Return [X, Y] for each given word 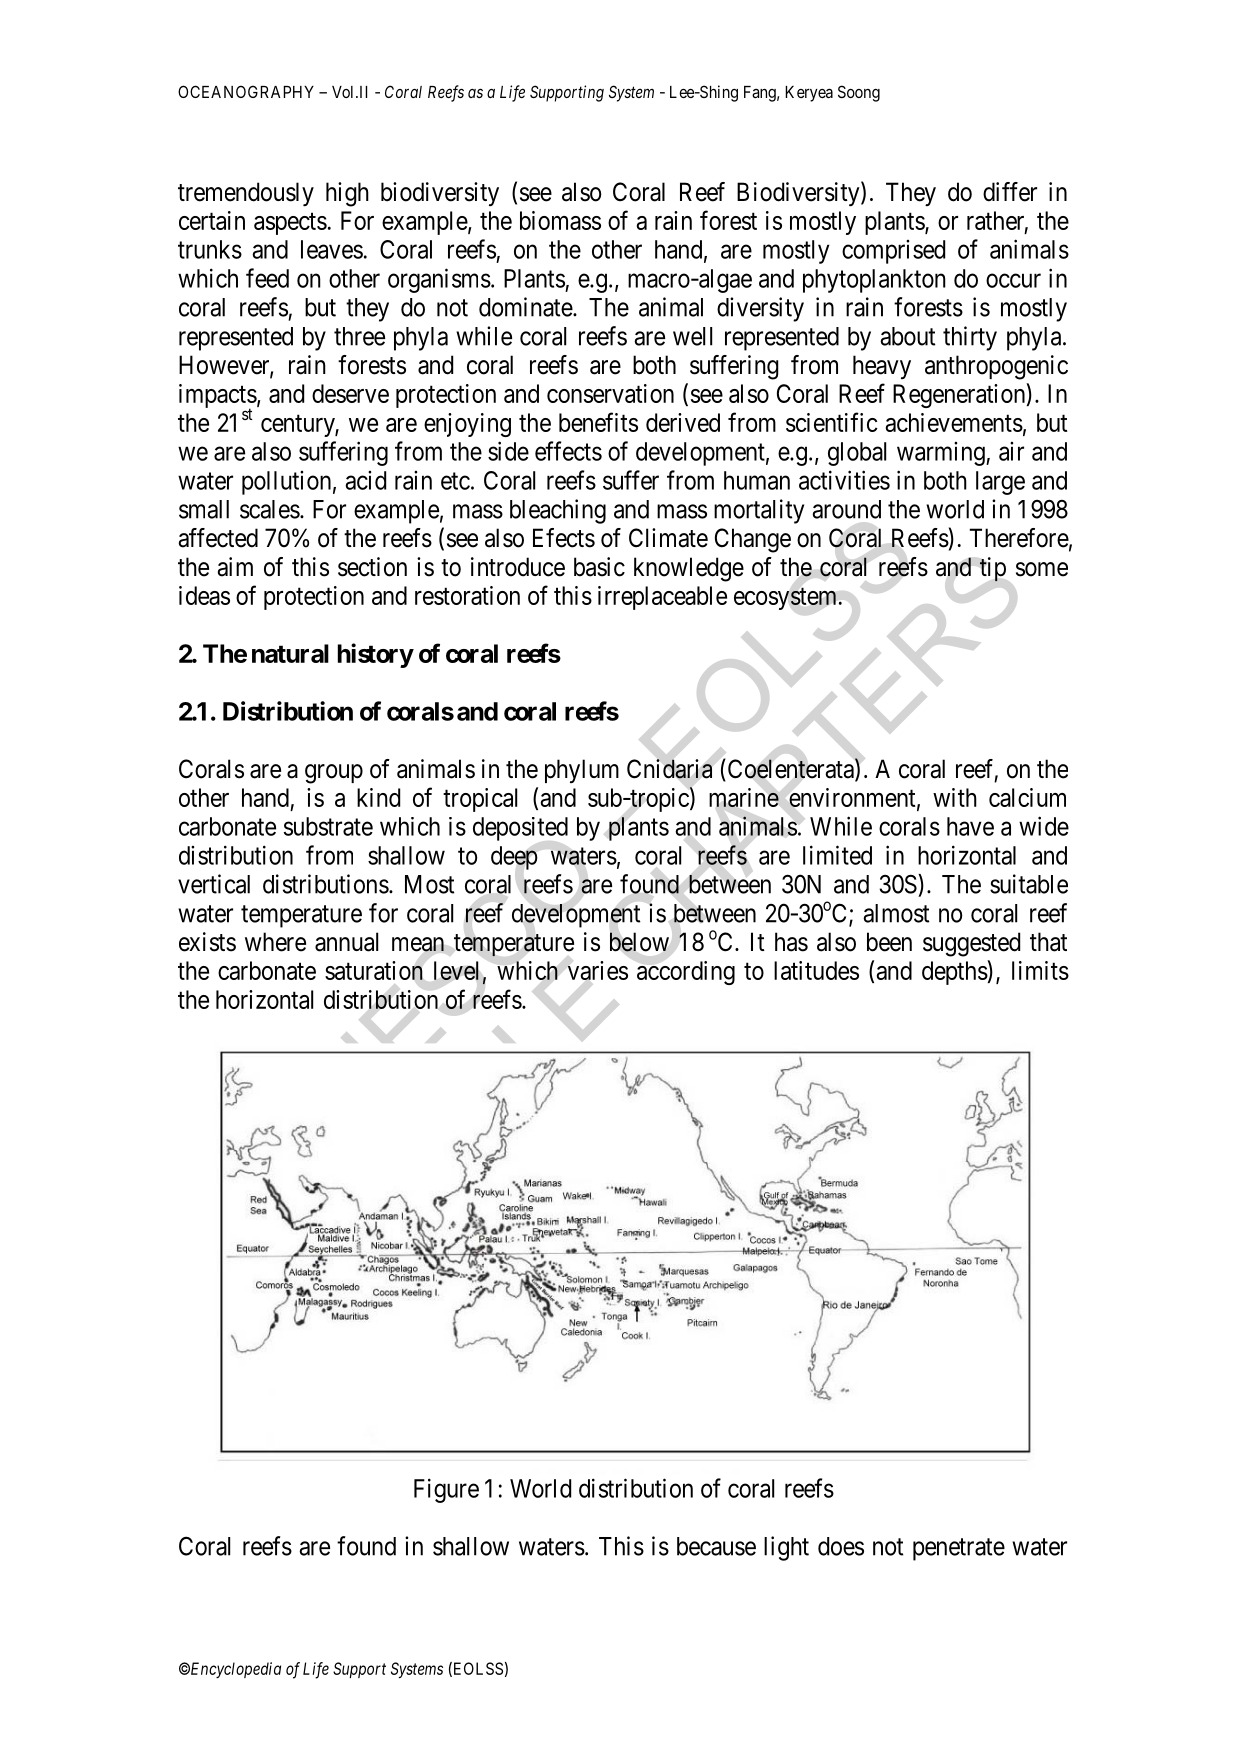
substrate [328, 826]
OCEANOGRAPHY [246, 91]
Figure [446, 1490]
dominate [526, 307]
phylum [582, 771]
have [970, 826]
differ [1010, 192]
